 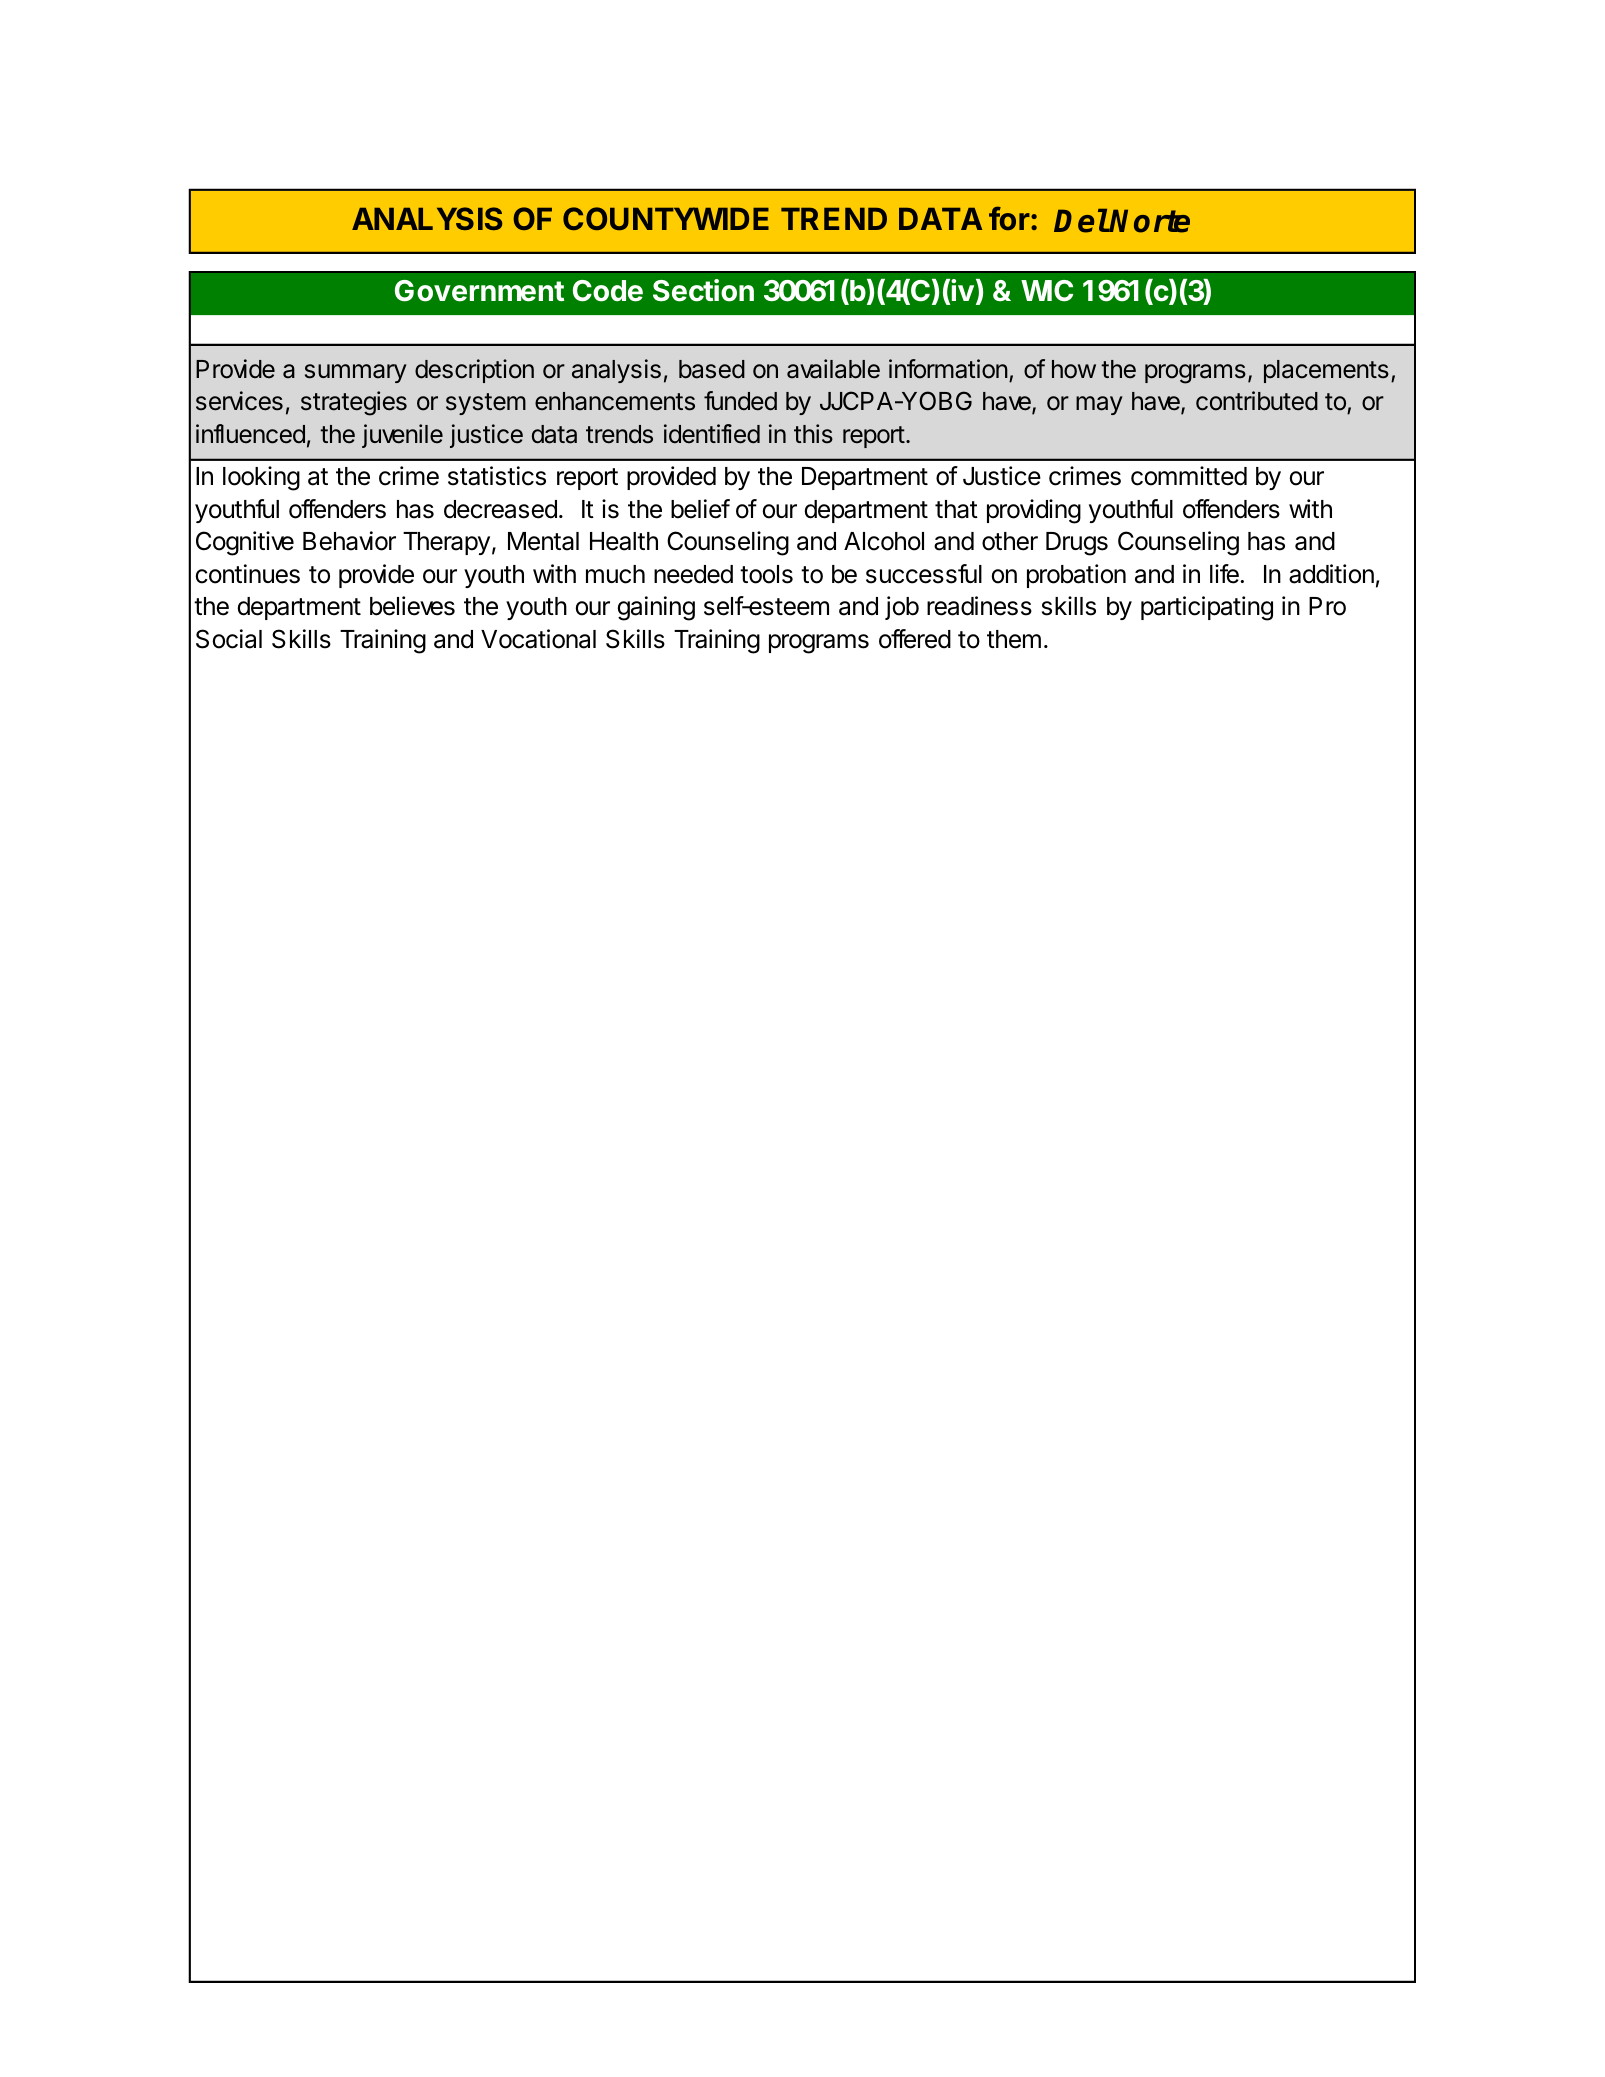 What do you see at coordinates (1099, 405) in the page?
I see `may` at bounding box center [1099, 405].
